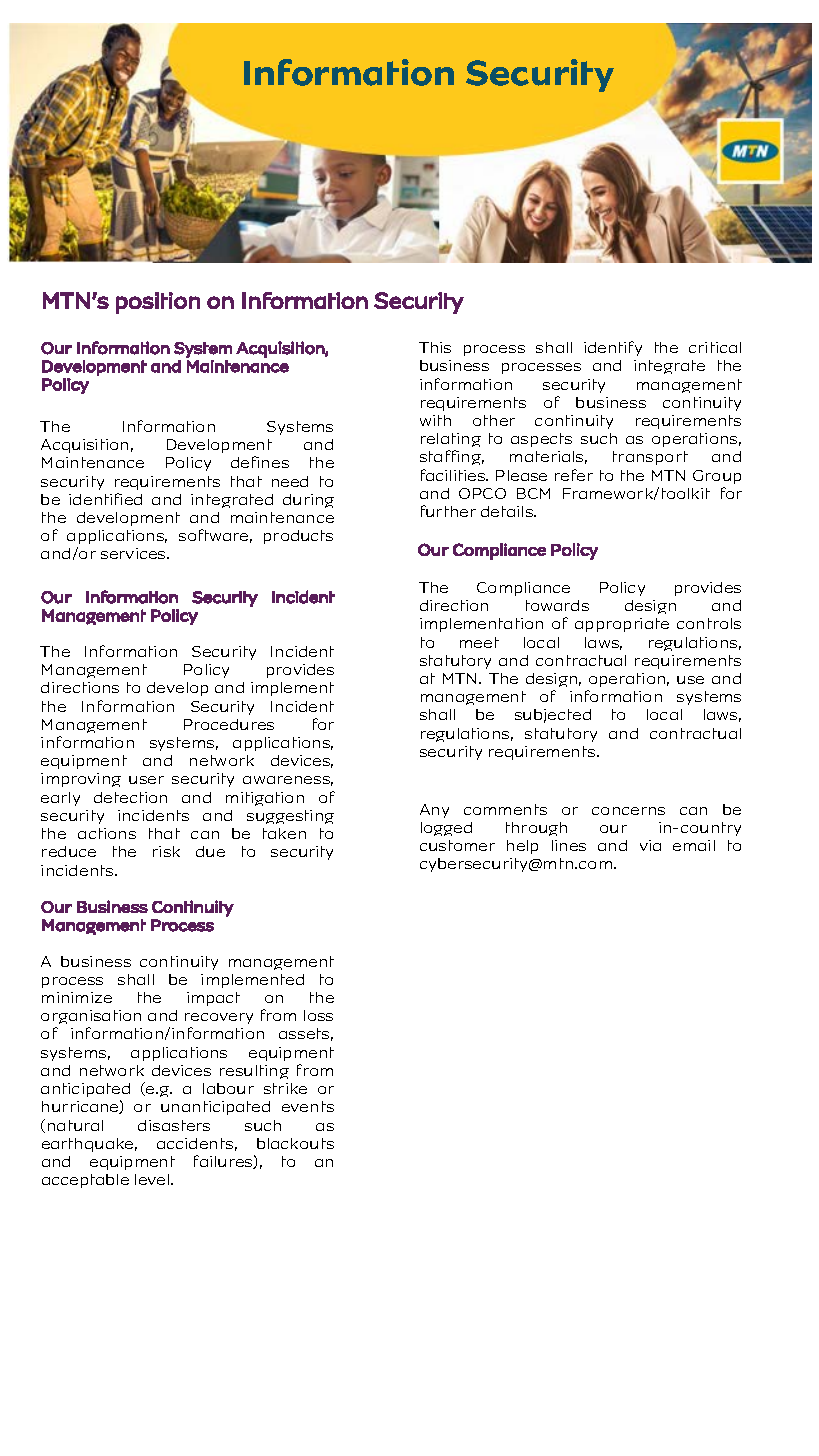 This screenshot has height=1456, width=819. What do you see at coordinates (457, 845) in the screenshot?
I see `customer` at bounding box center [457, 845].
